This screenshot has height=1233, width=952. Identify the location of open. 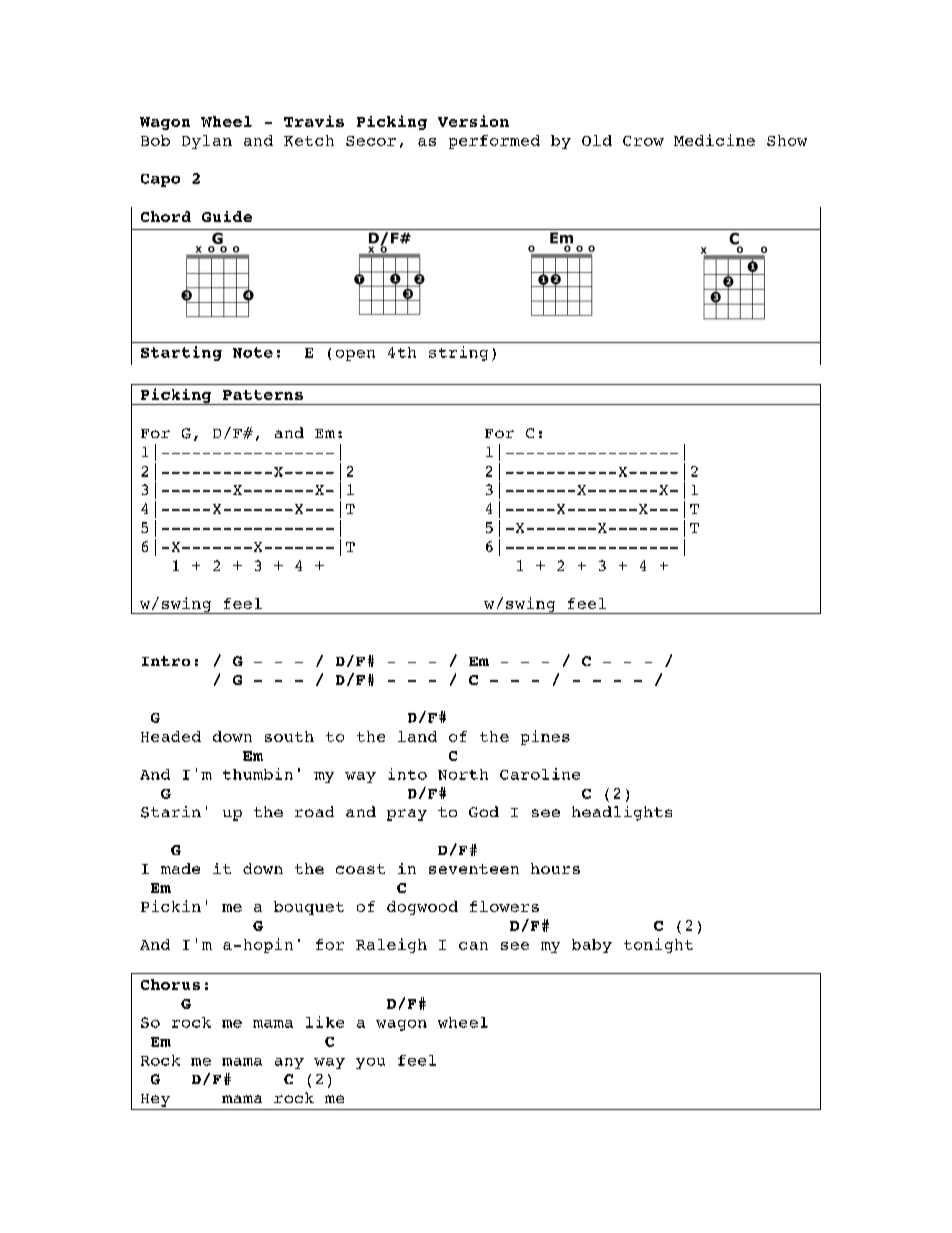
(355, 355).
